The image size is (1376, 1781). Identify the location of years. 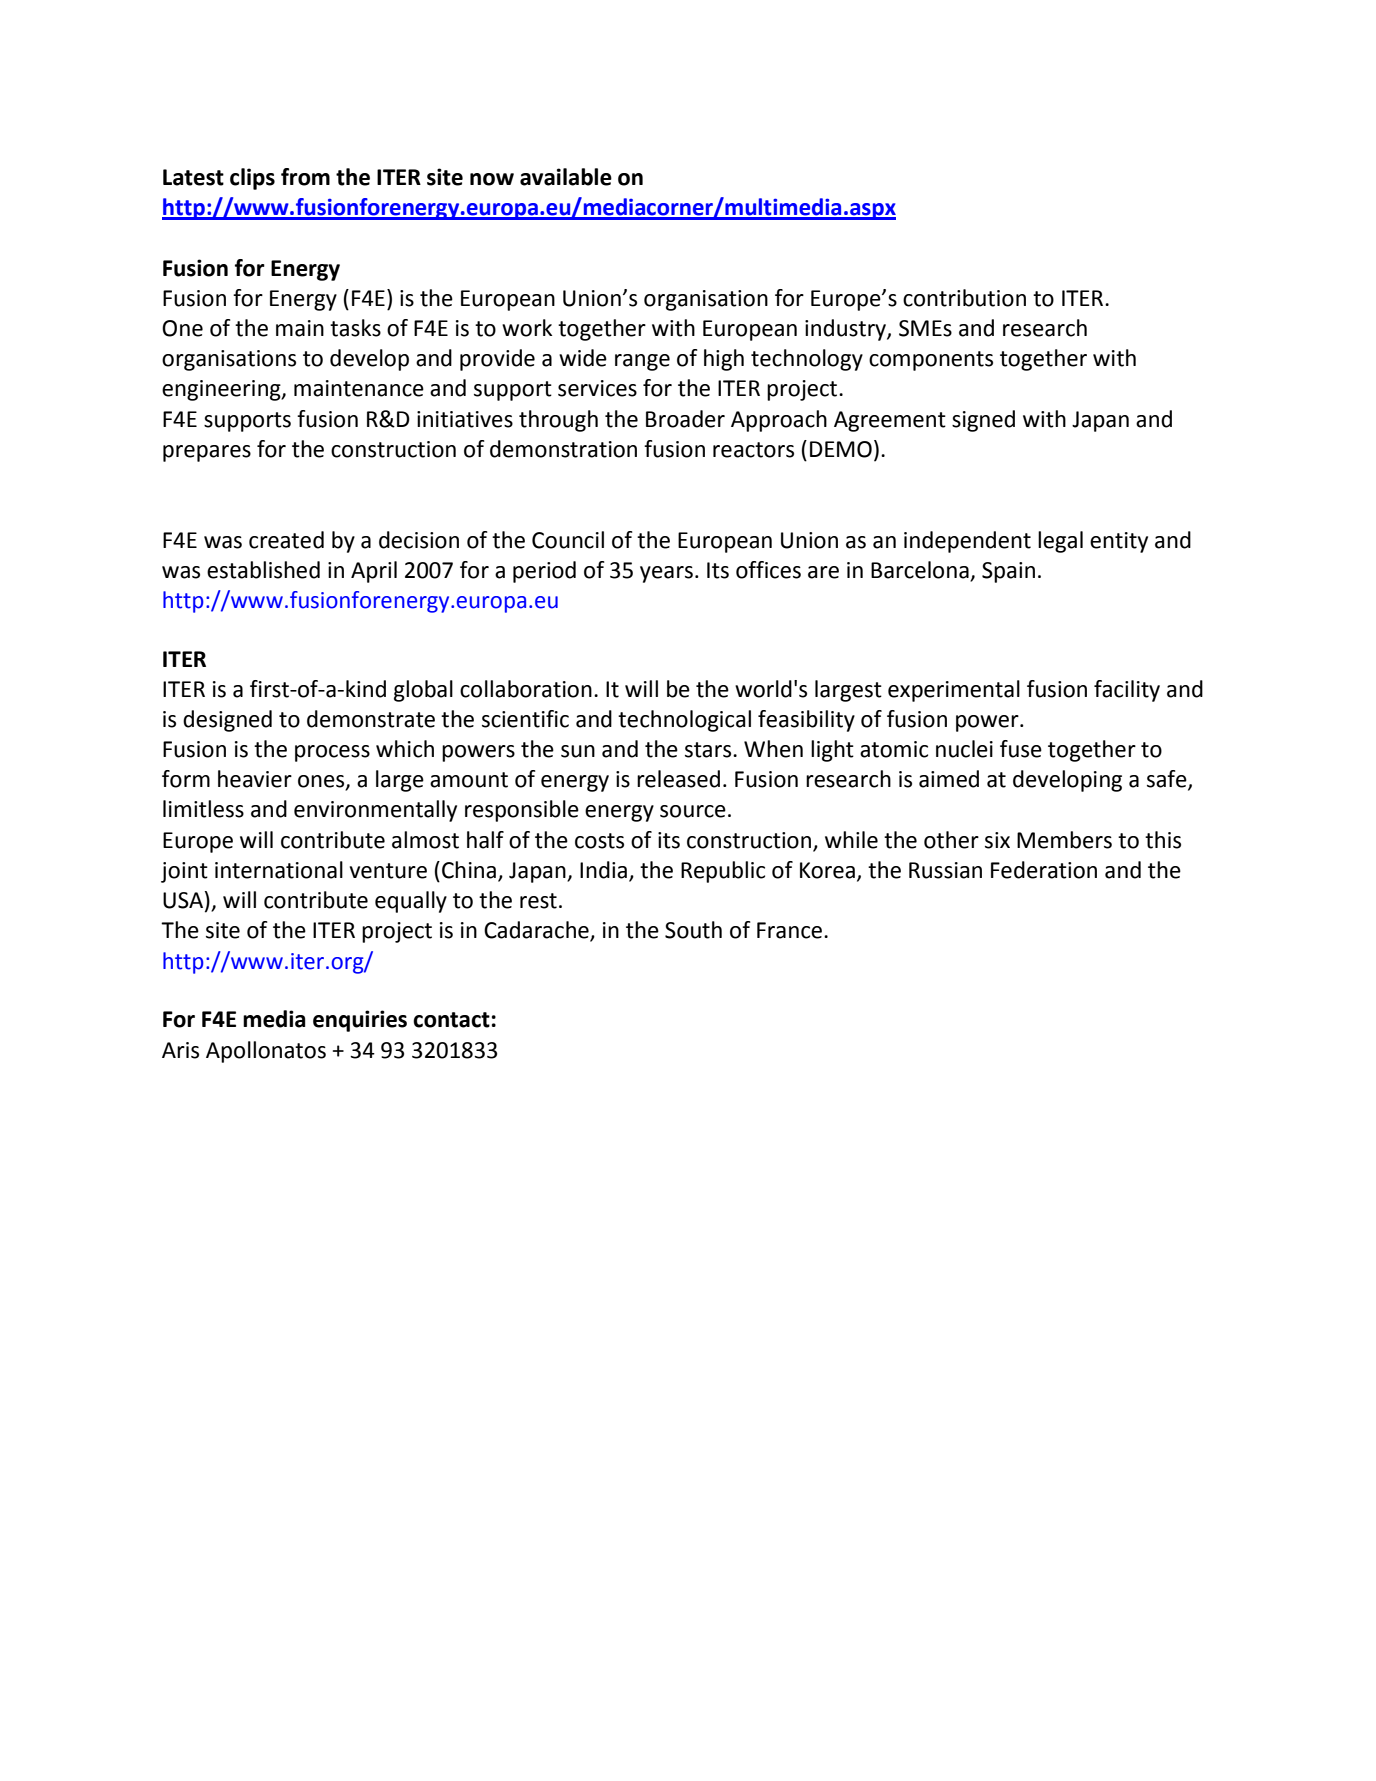
(666, 574).
